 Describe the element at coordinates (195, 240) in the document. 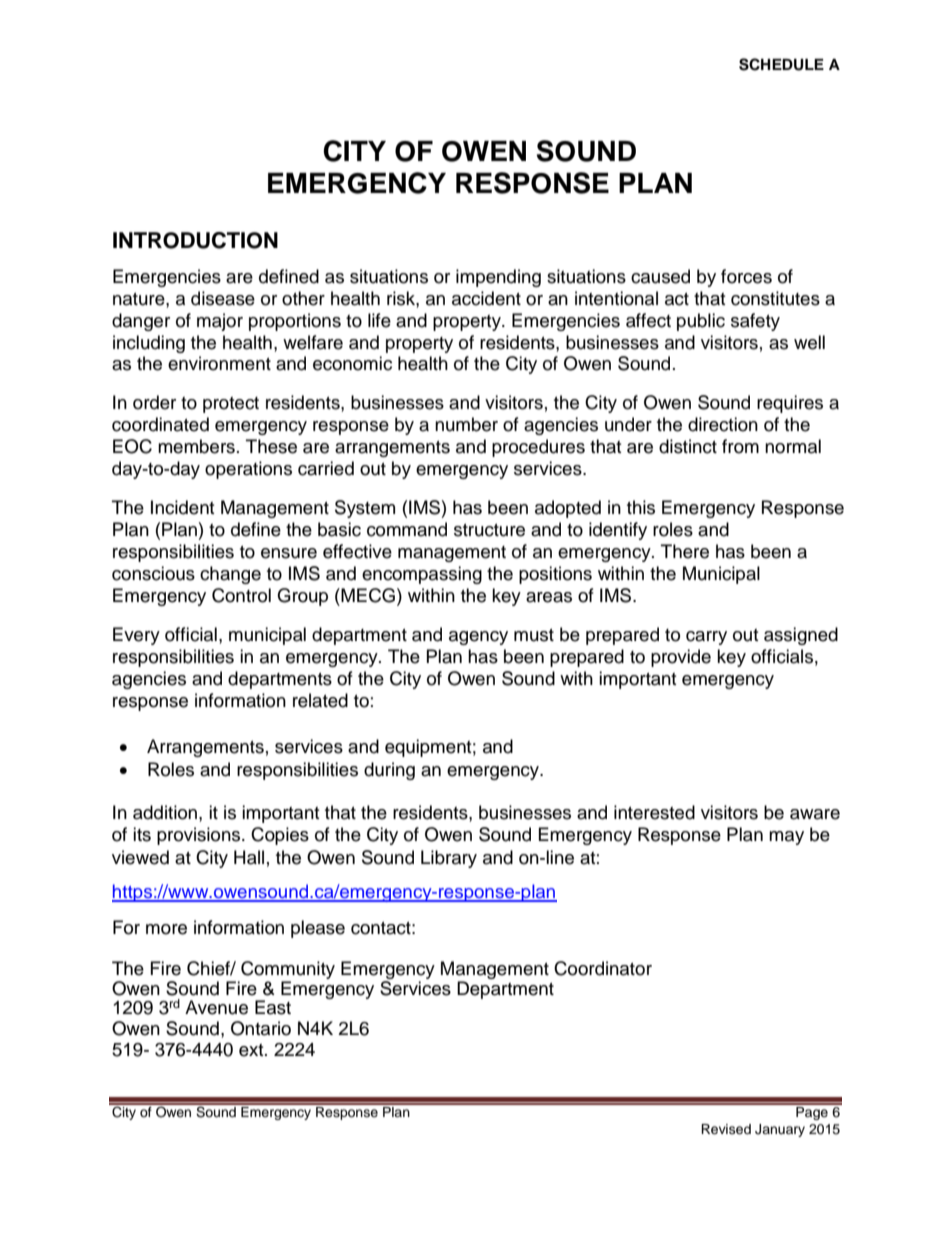

I see `INTRODUCTION` at that location.
